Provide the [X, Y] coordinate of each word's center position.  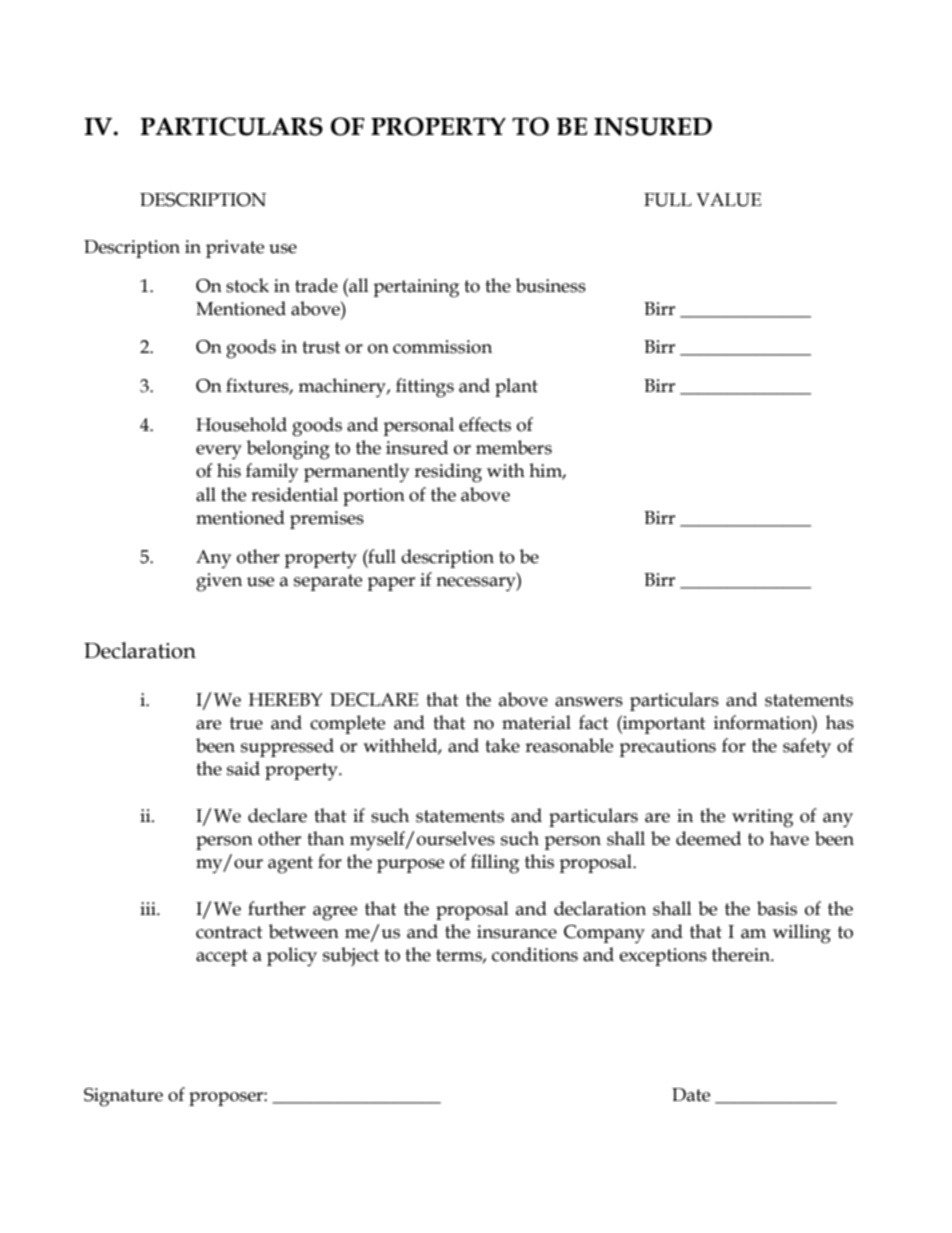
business [551, 285]
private [235, 249]
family [272, 472]
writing [762, 818]
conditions [535, 954]
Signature [123, 1097]
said [243, 768]
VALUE [728, 200]
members [514, 447]
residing [448, 473]
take [502, 745]
